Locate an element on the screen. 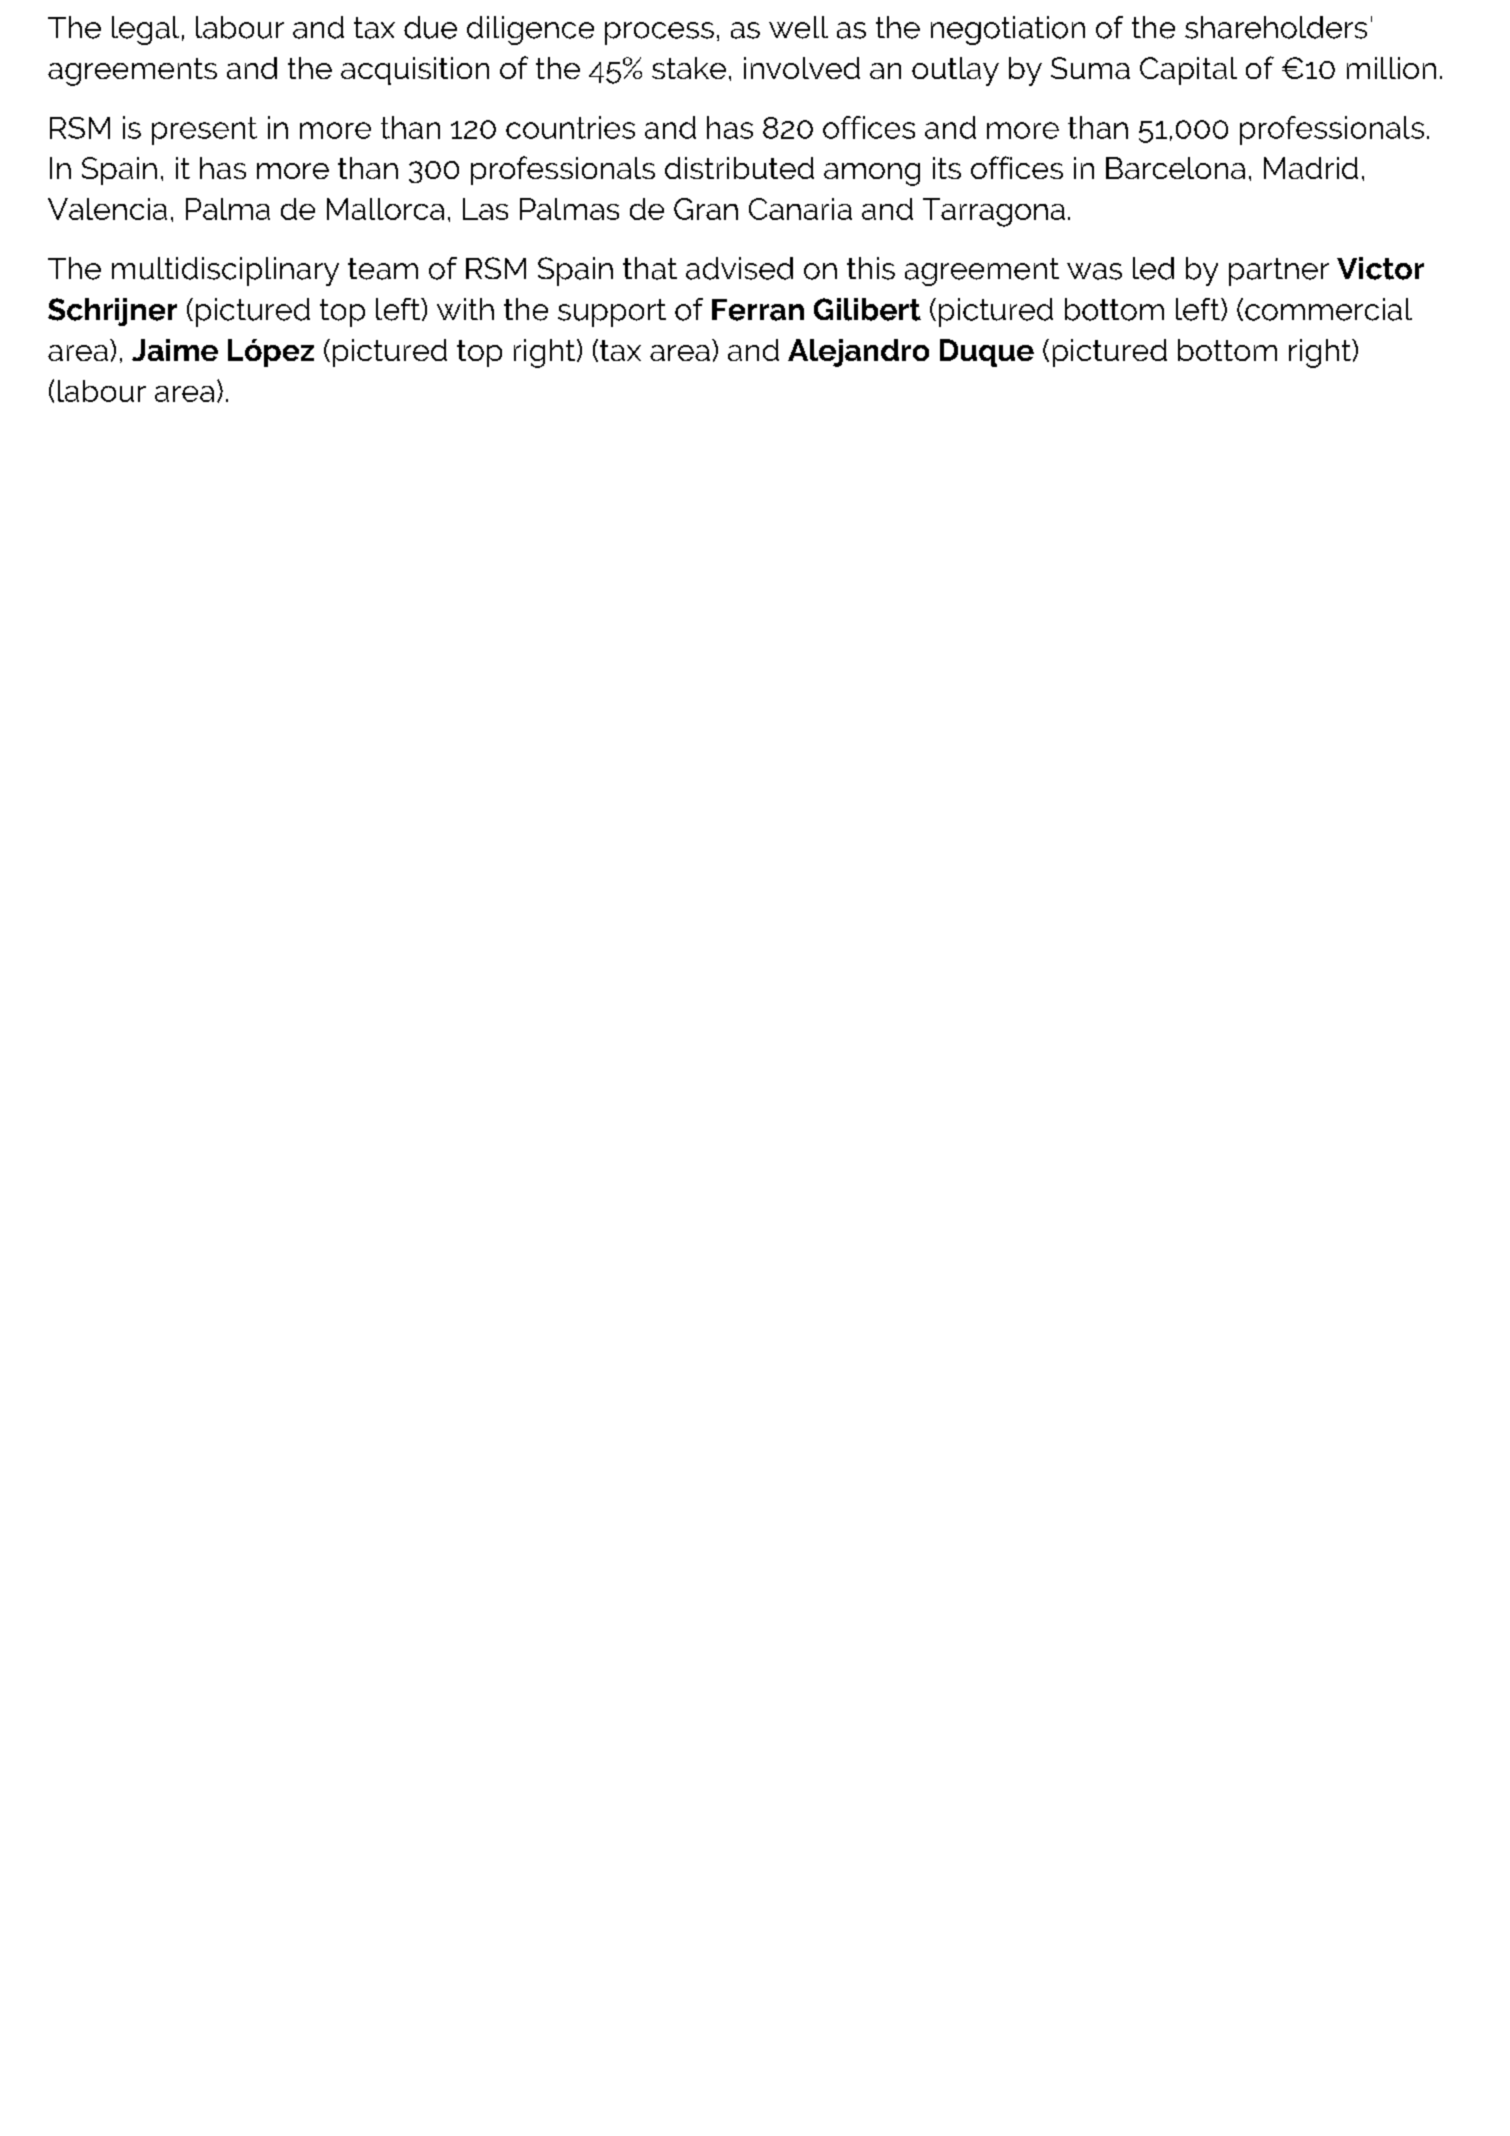 This screenshot has height=2136, width=1510. Alejandro is located at coordinates (858, 353).
